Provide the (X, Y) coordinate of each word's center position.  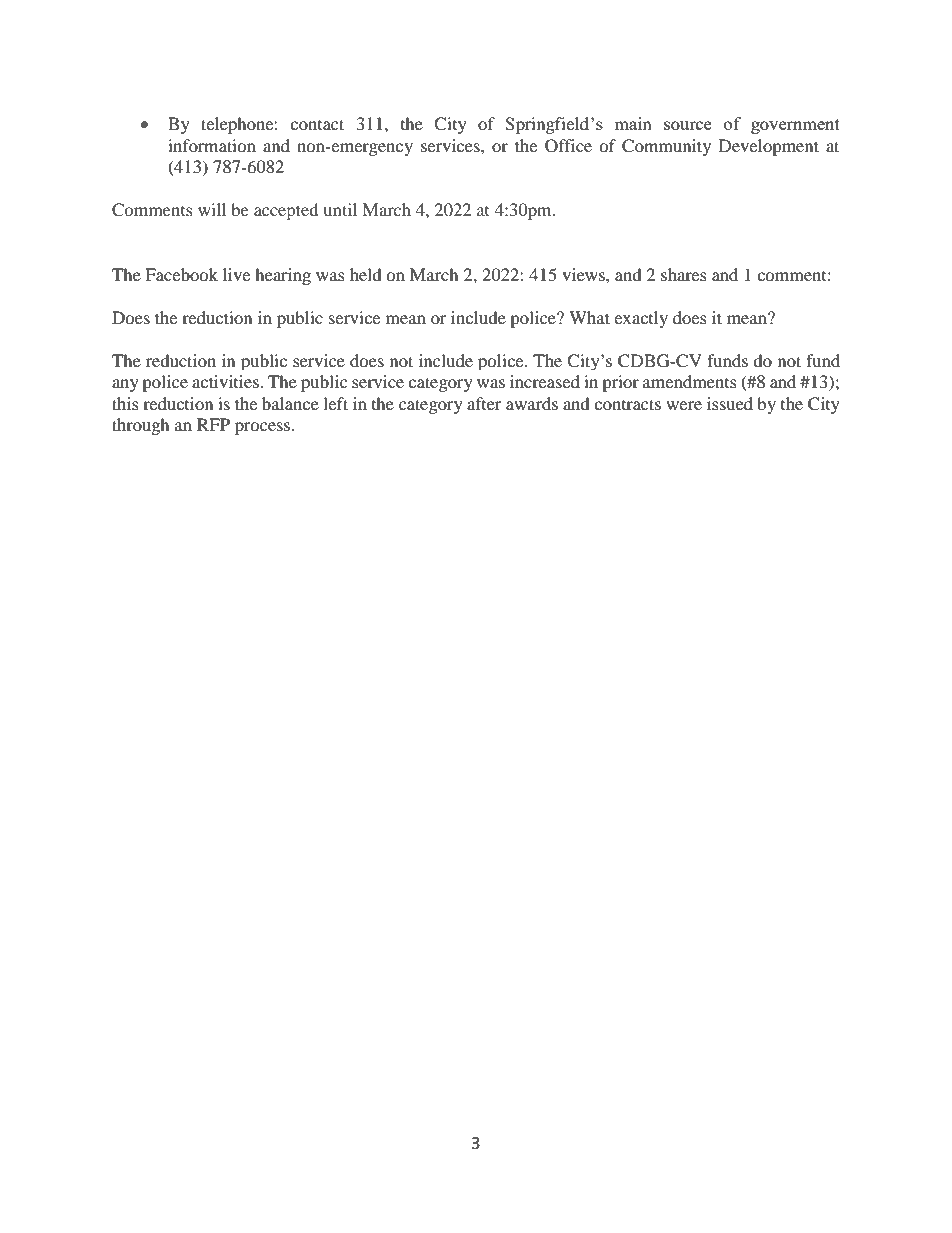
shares (684, 274)
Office (568, 146)
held (366, 274)
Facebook (181, 274)
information (212, 145)
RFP (213, 424)
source (688, 125)
